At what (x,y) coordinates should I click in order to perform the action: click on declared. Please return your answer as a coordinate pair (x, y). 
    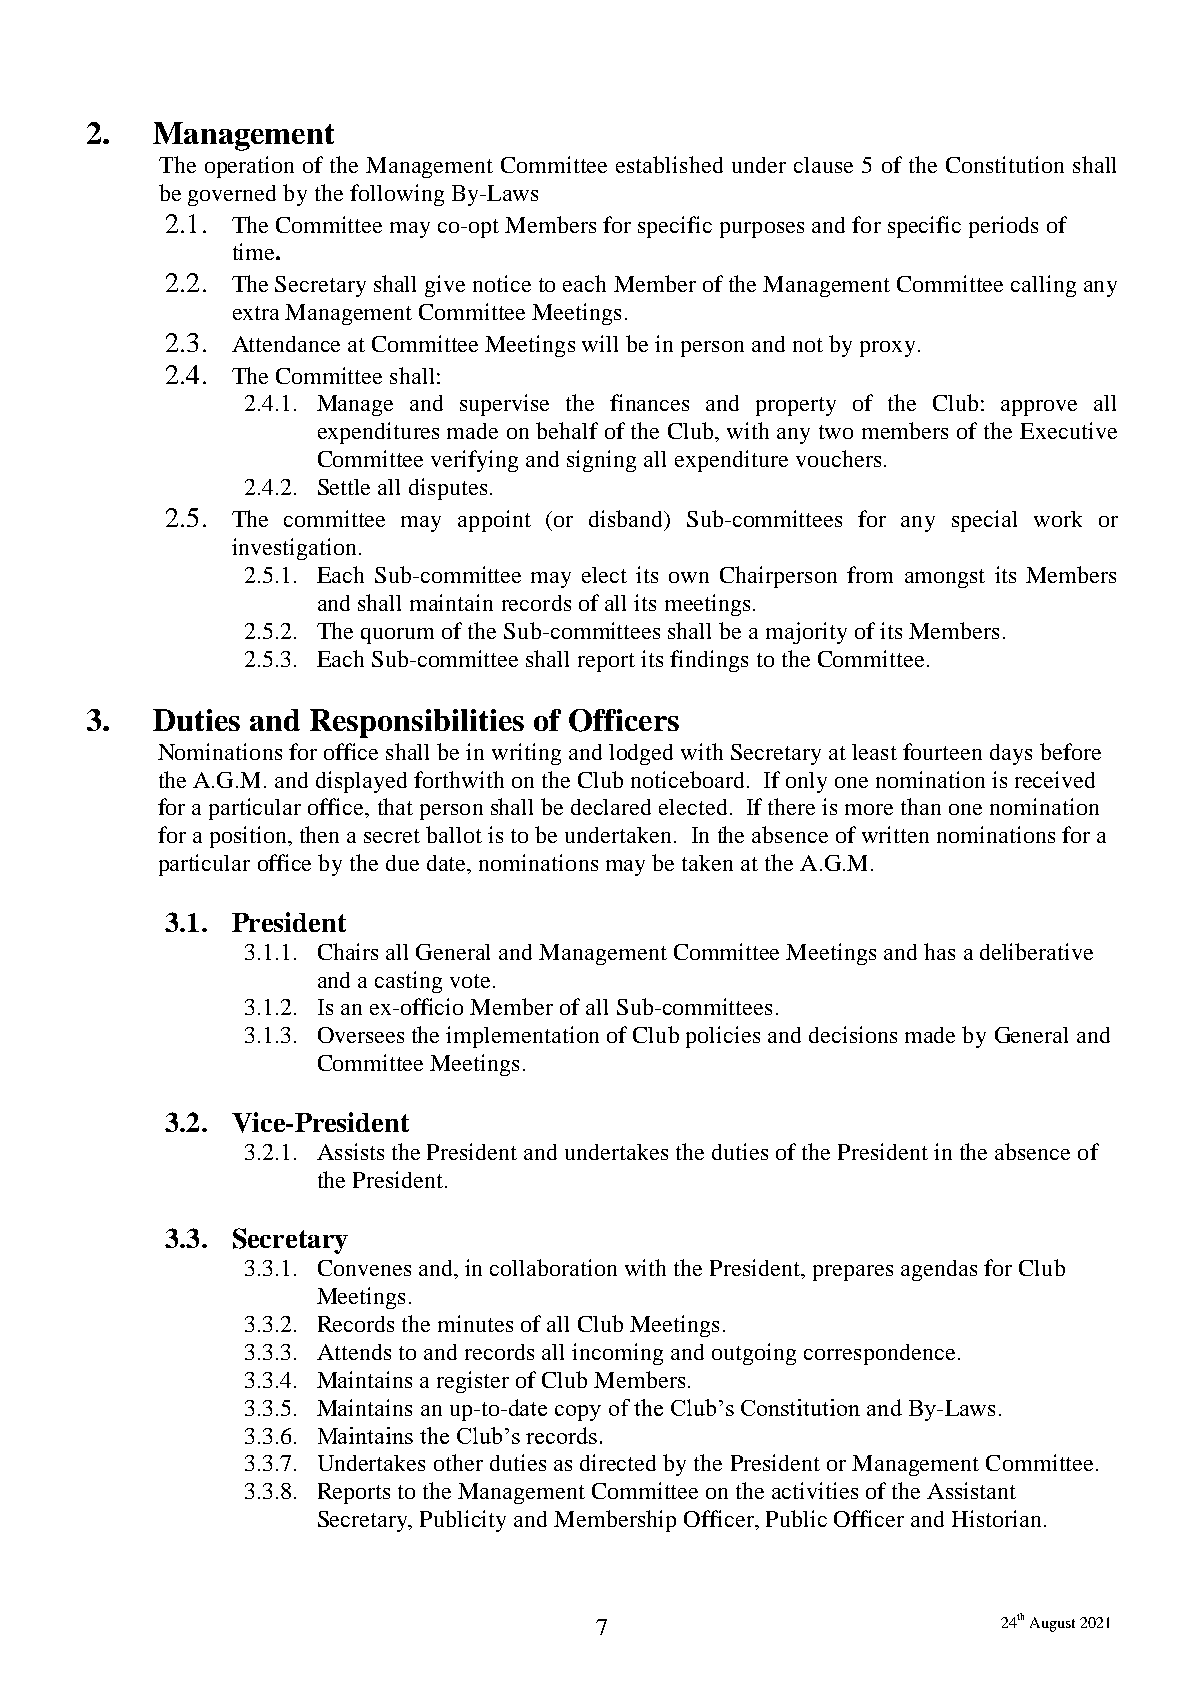
    Looking at the image, I should click on (611, 807).
